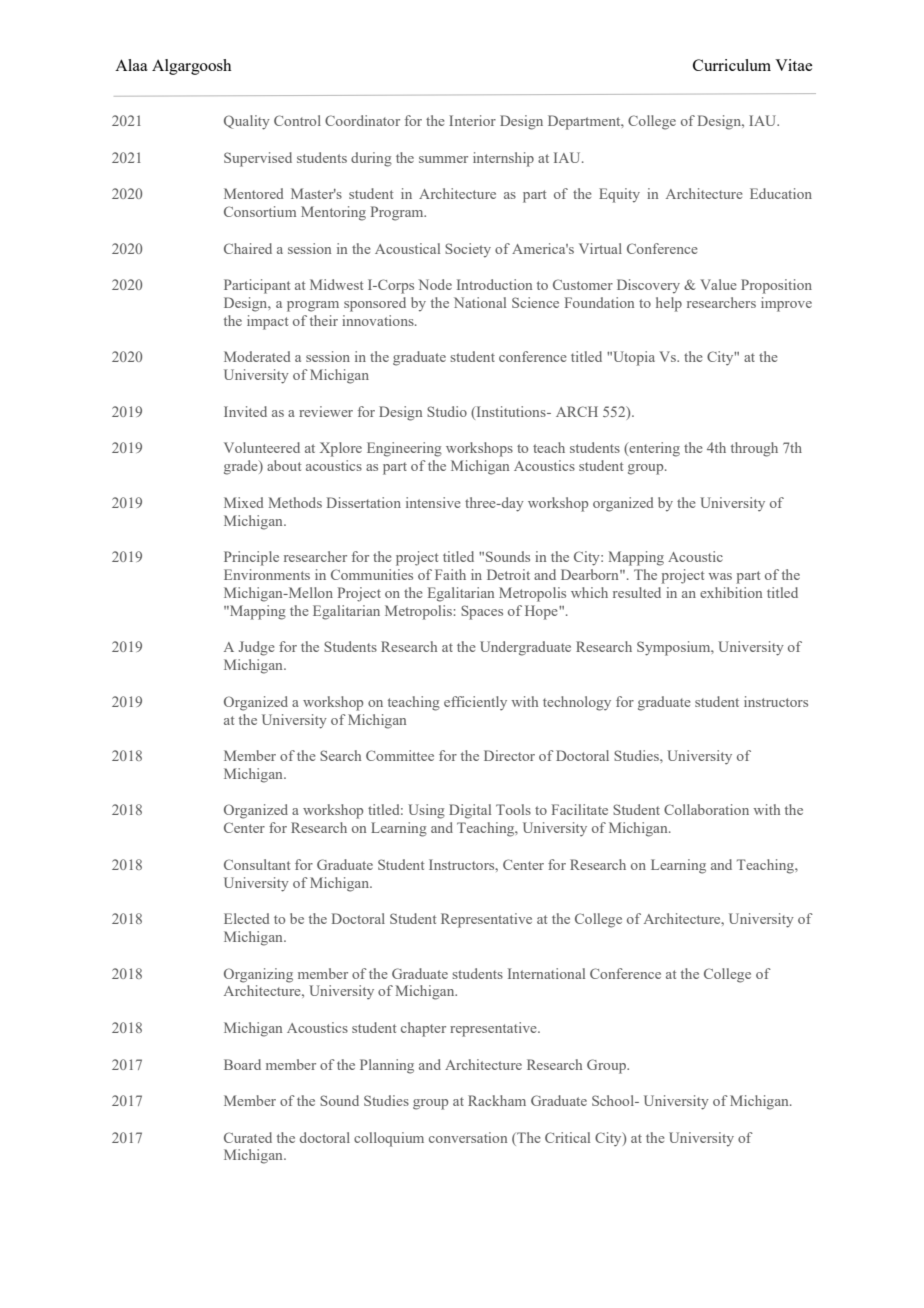 Image resolution: width=924 pixels, height=1308 pixels. Describe the element at coordinates (482, 612) in the screenshot. I see `Spaces` at that location.
